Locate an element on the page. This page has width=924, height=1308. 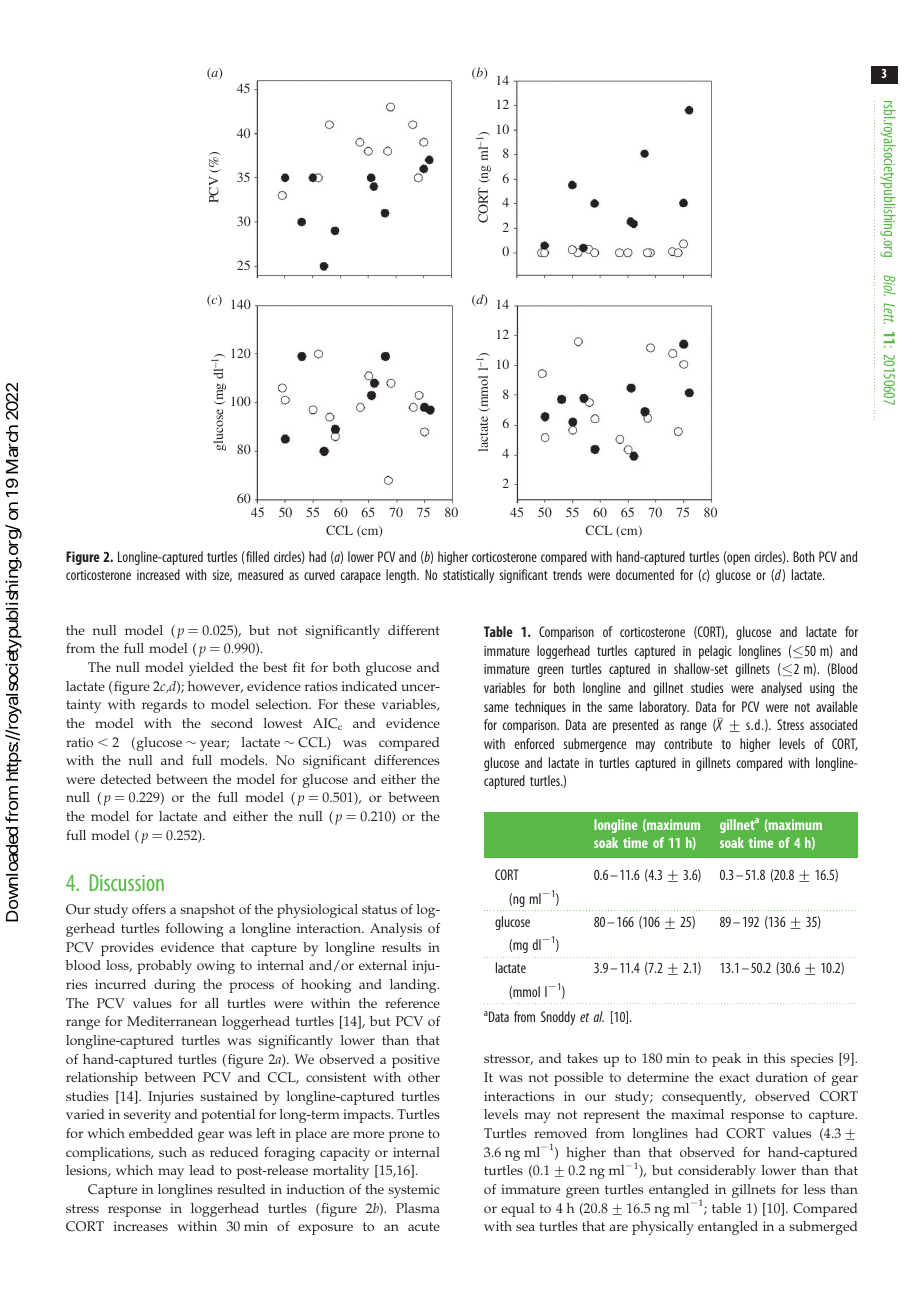
documented is located at coordinates (645, 574).
